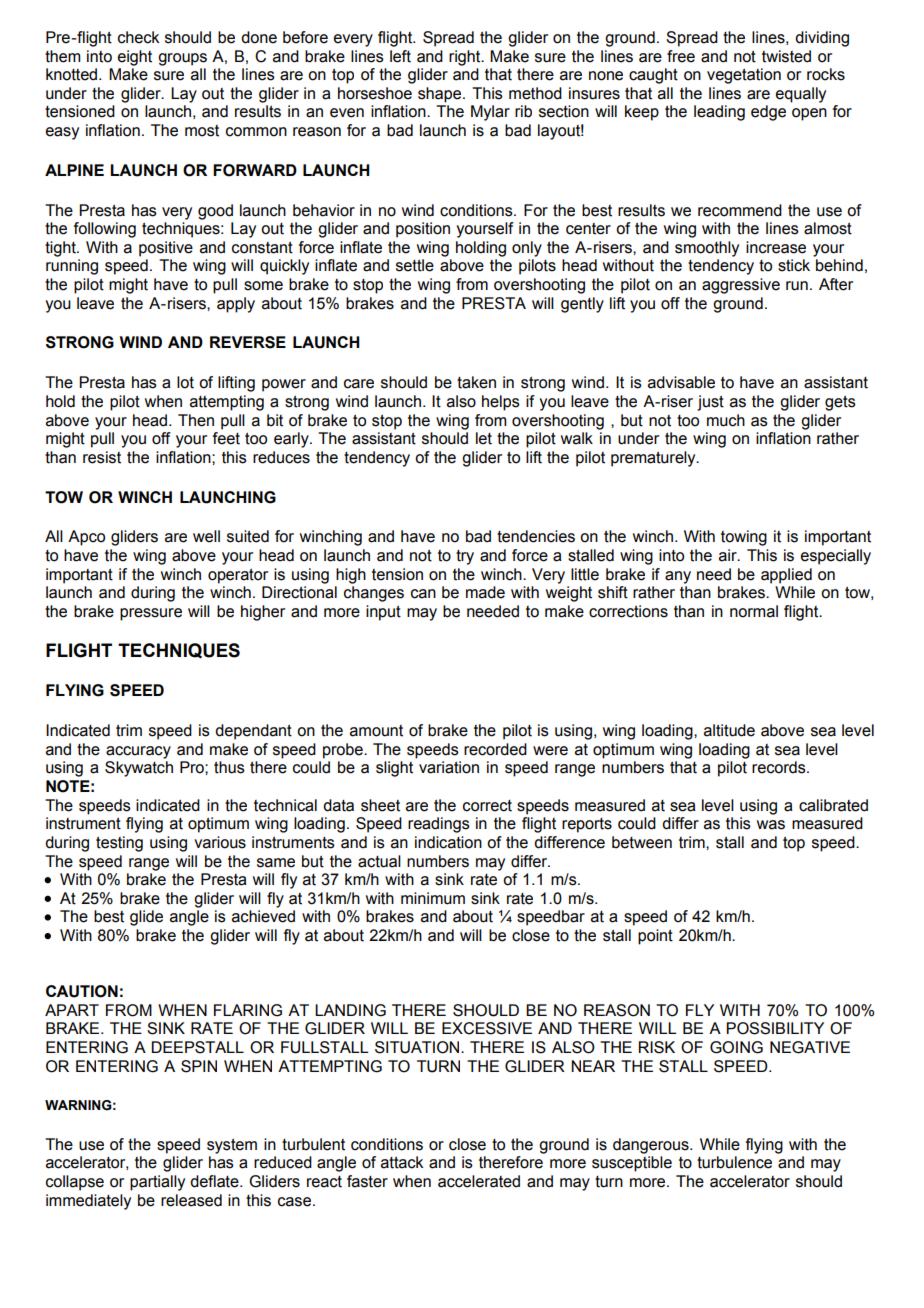 This screenshot has height=1308, width=924. What do you see at coordinates (754, 611) in the screenshot?
I see `normal` at bounding box center [754, 611].
